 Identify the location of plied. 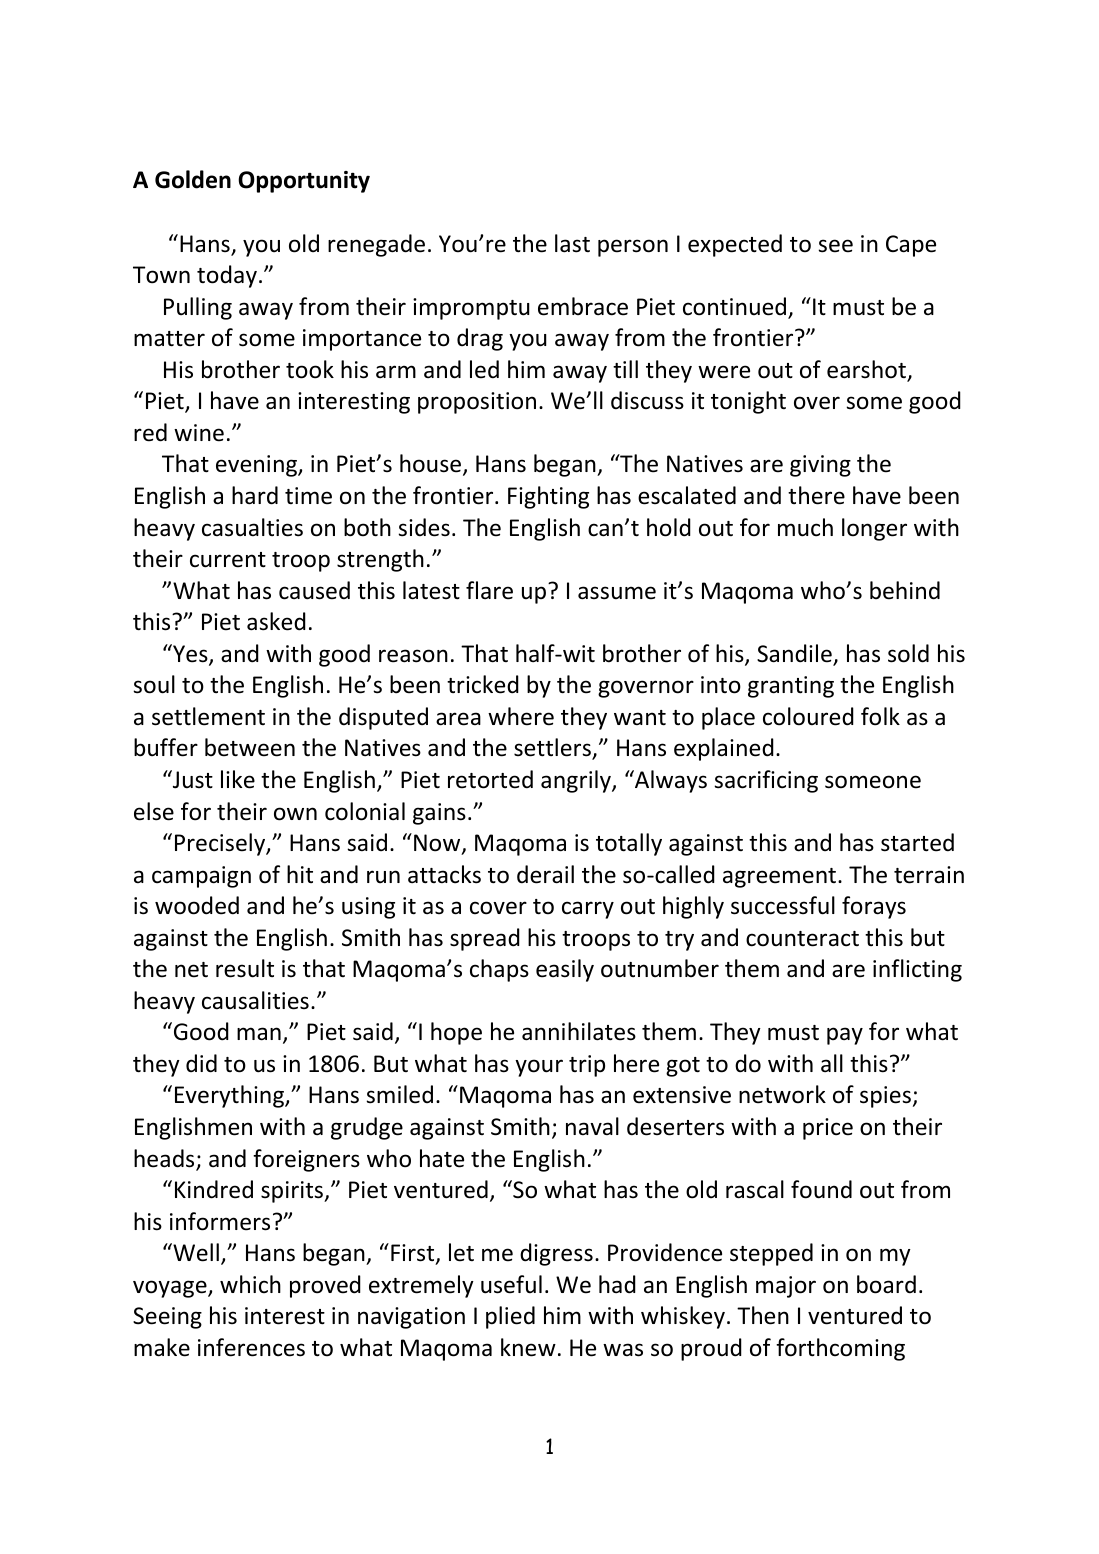
(510, 1317).
